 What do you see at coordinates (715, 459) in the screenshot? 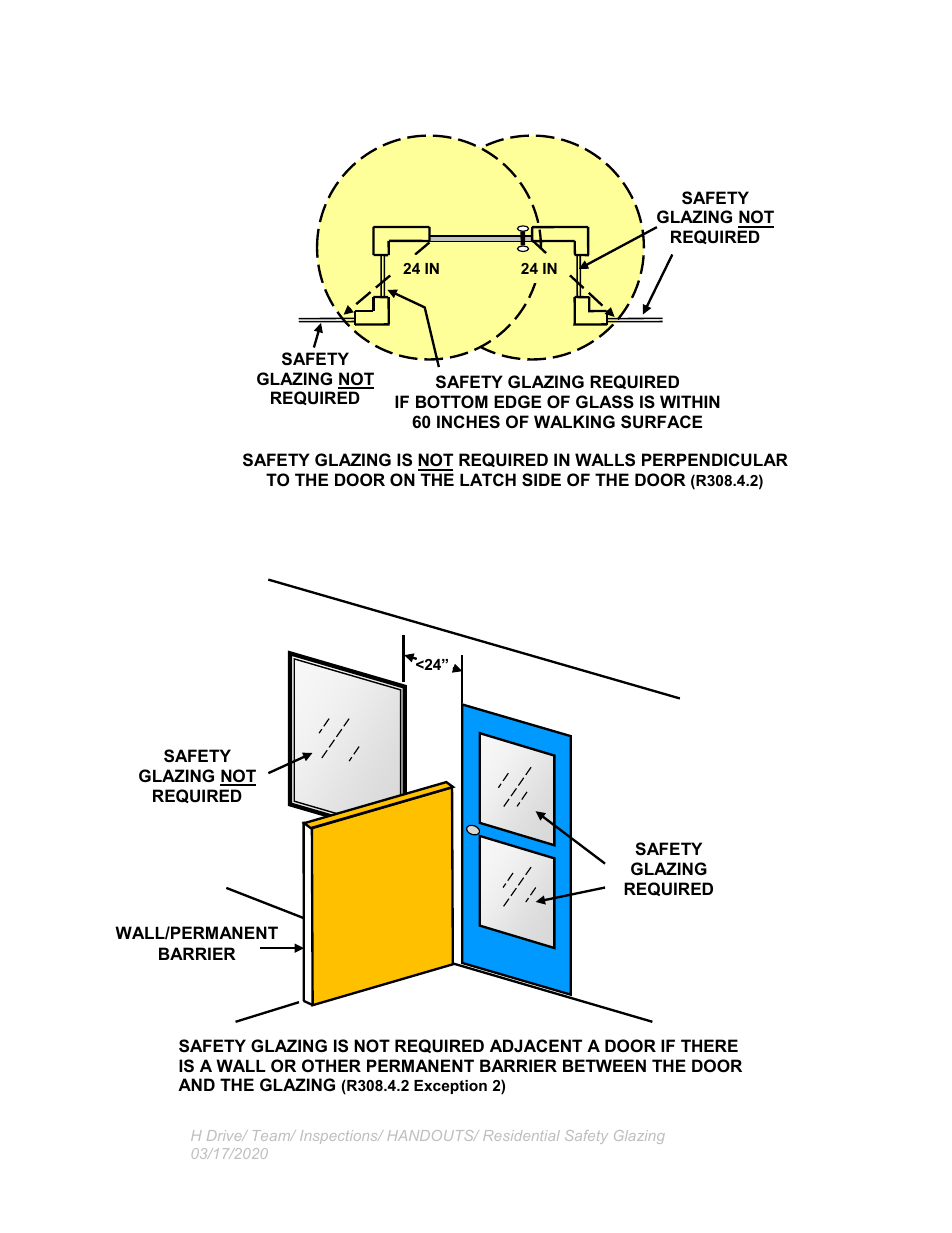
I see `PERPENDICULAR` at bounding box center [715, 459].
